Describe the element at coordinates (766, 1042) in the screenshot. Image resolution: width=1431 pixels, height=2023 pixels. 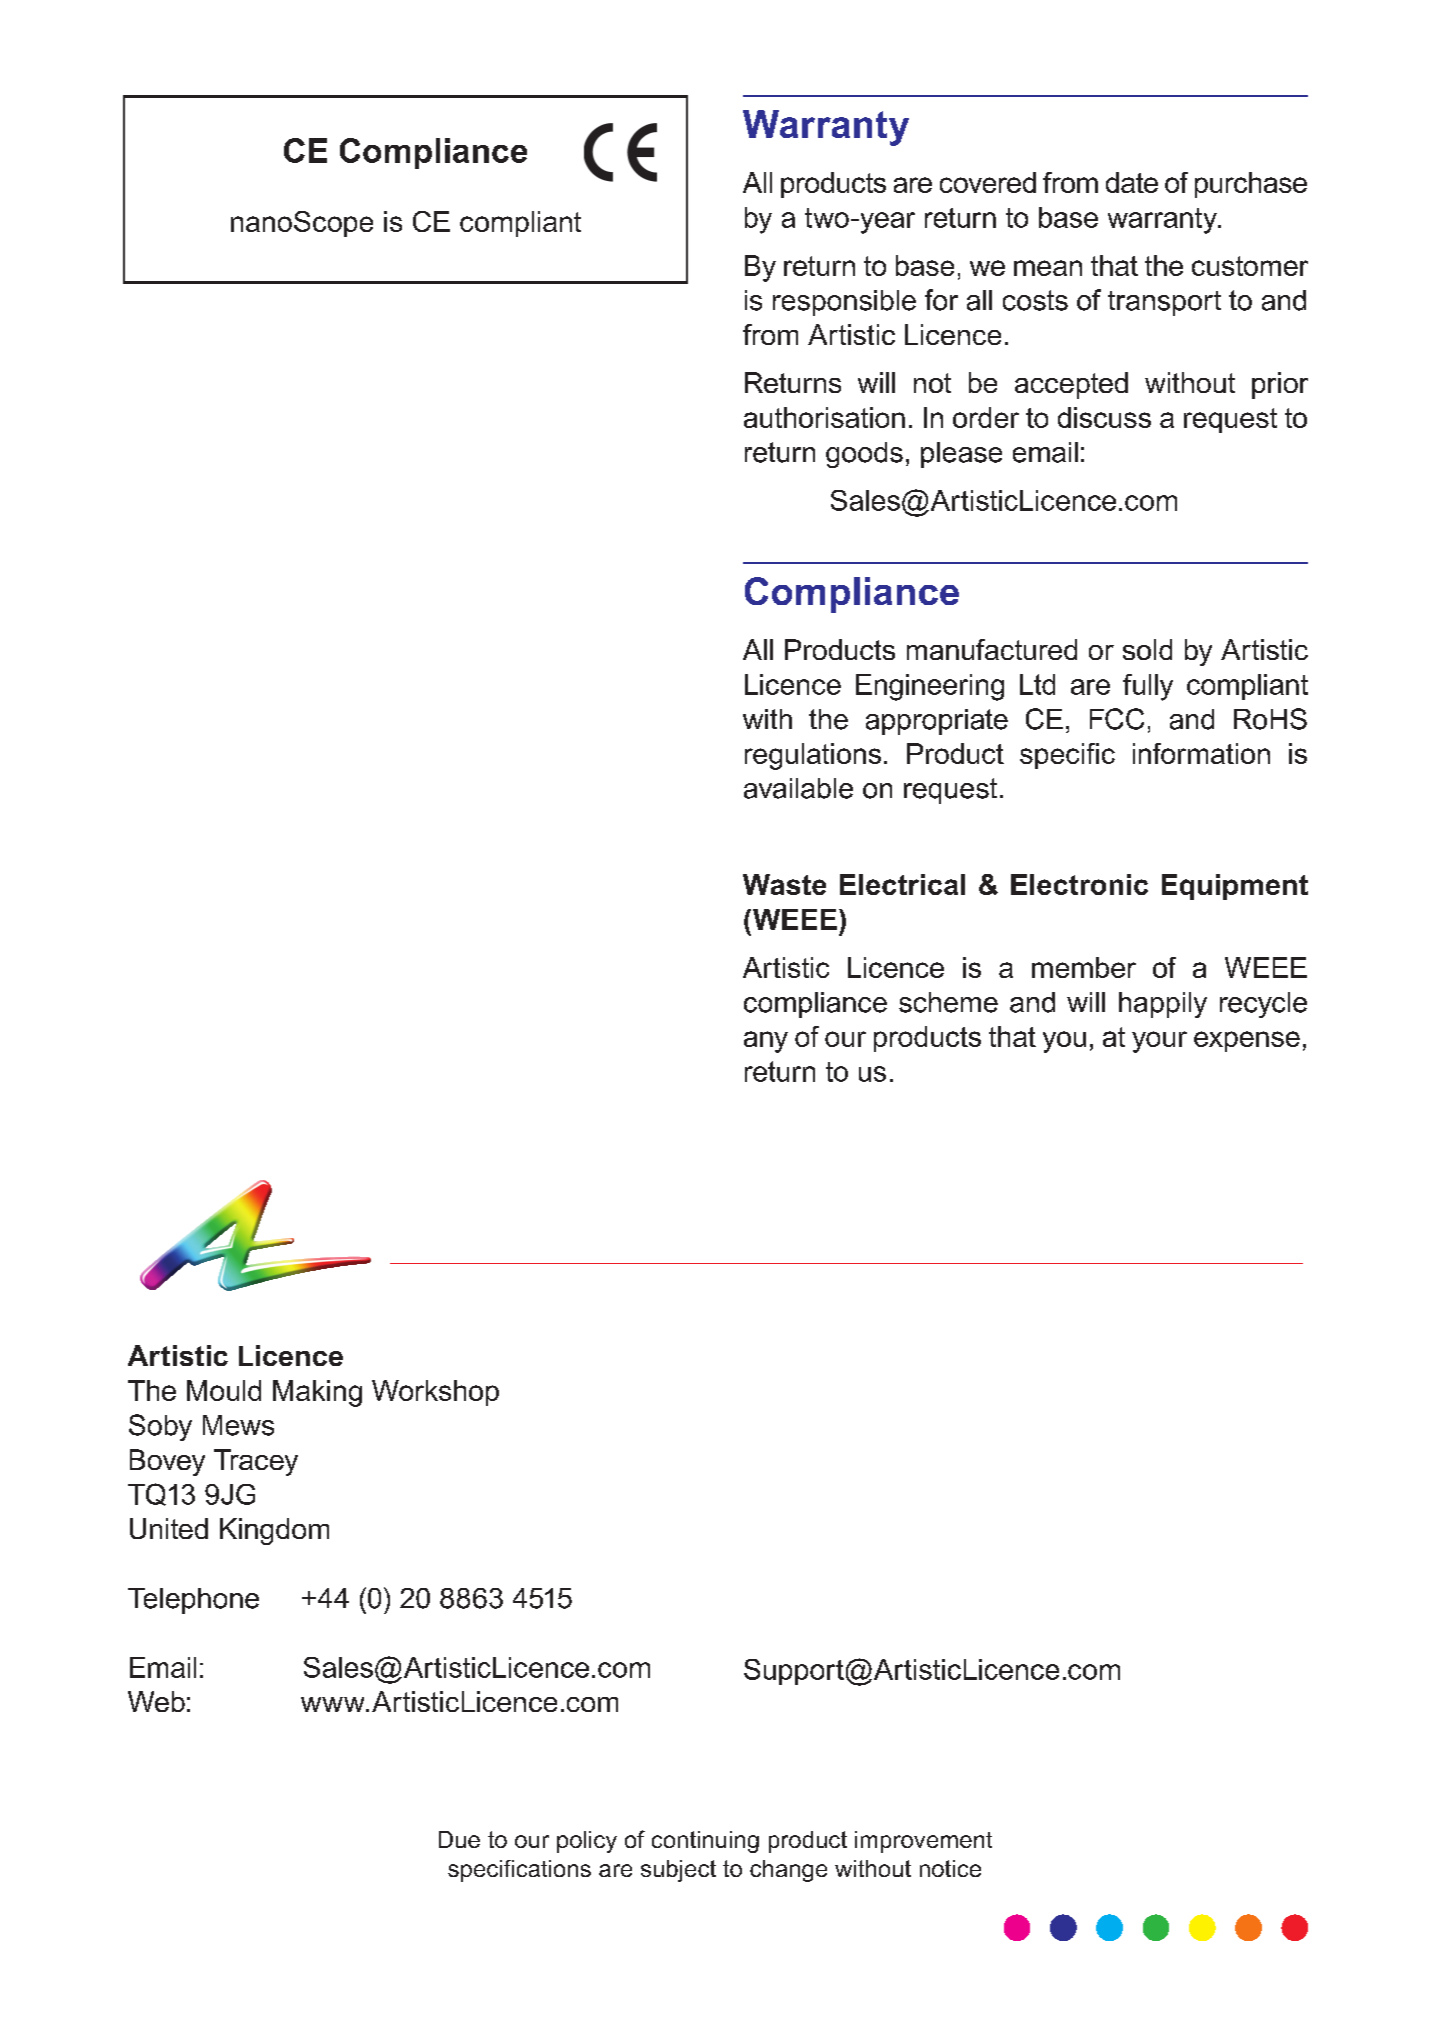
I see `any` at that location.
